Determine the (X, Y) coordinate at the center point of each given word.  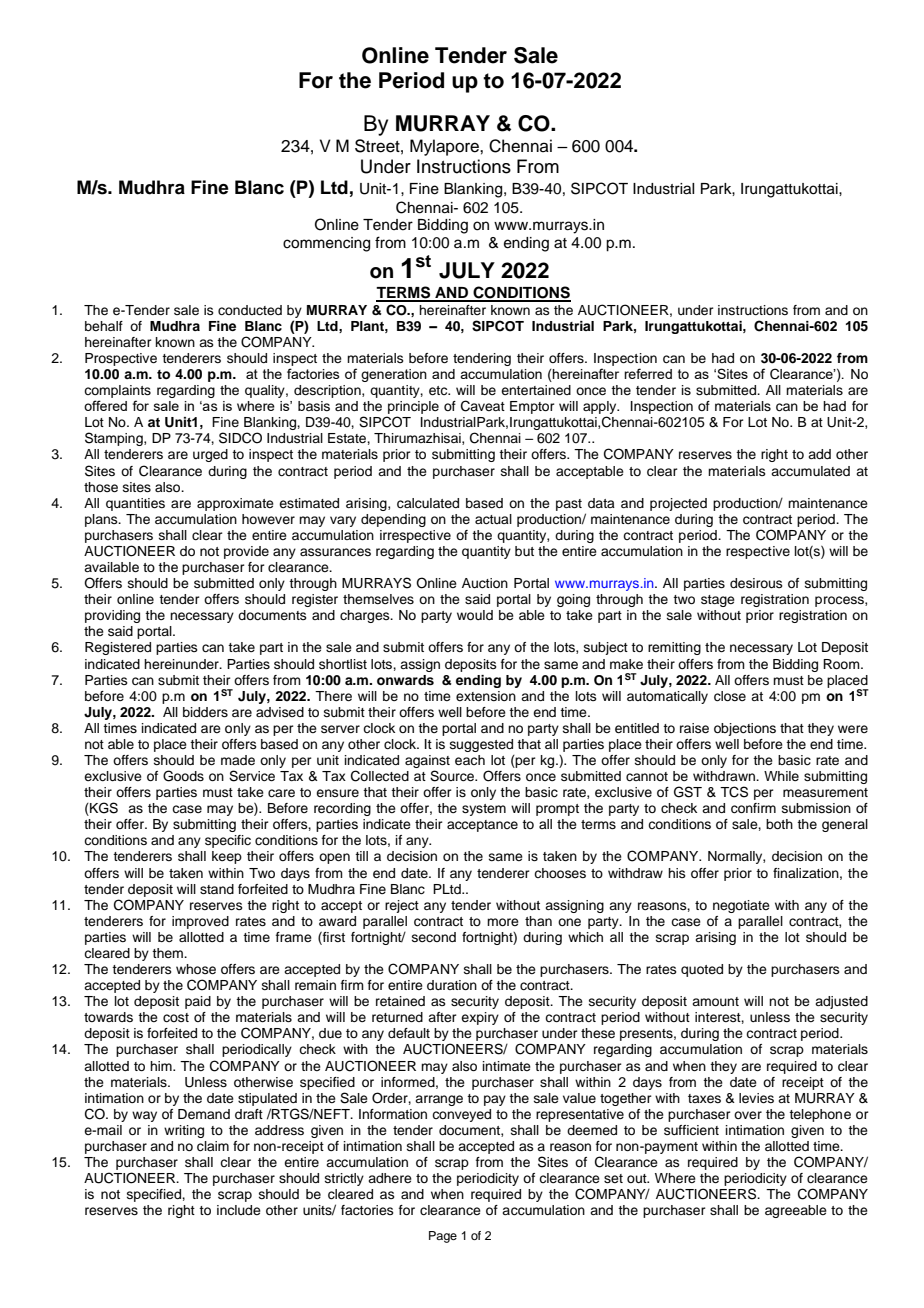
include (239, 1210)
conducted (250, 310)
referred (648, 373)
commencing (326, 244)
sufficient (691, 1130)
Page (443, 1237)
